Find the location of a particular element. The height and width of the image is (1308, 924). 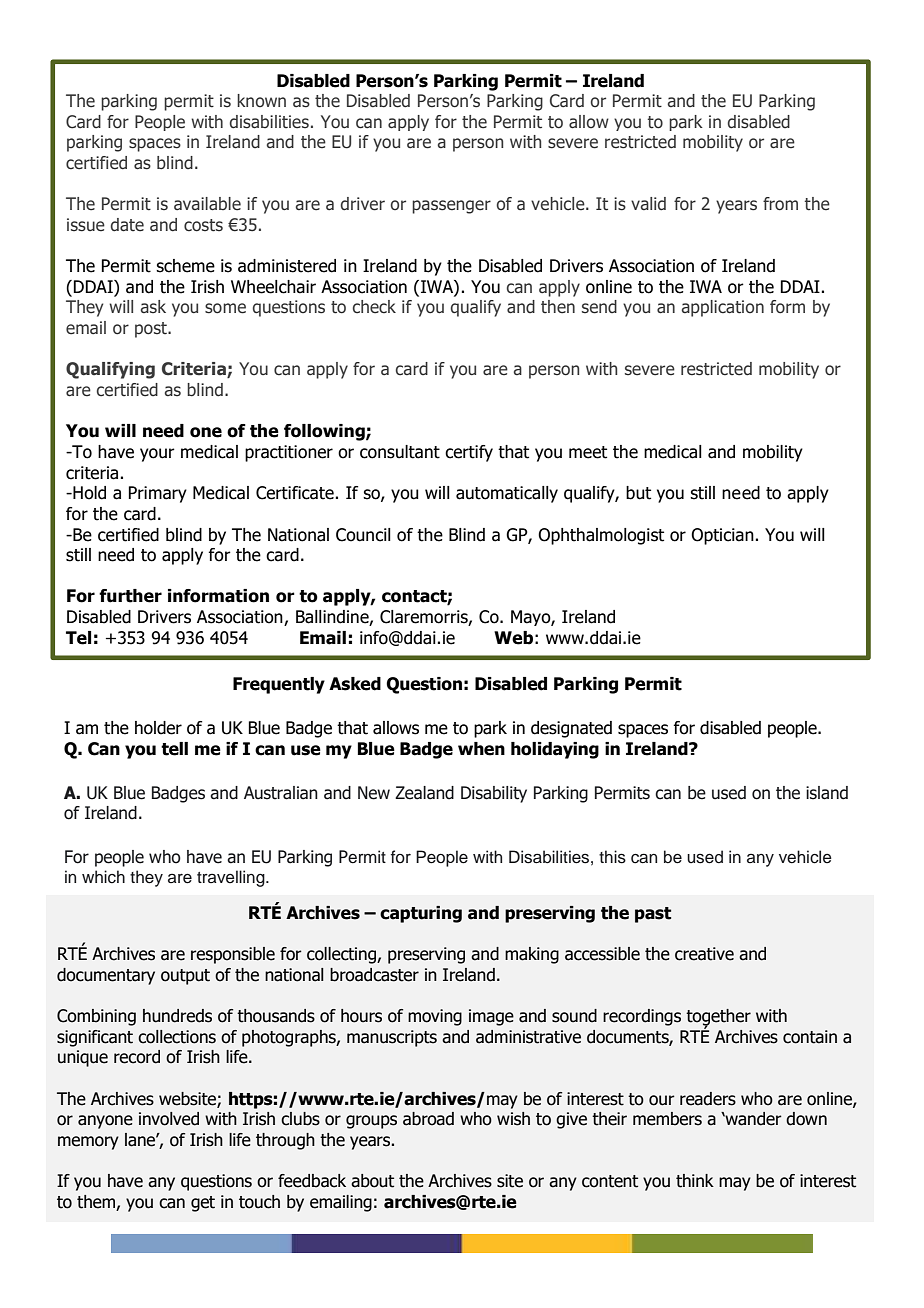

Council is located at coordinates (363, 535).
